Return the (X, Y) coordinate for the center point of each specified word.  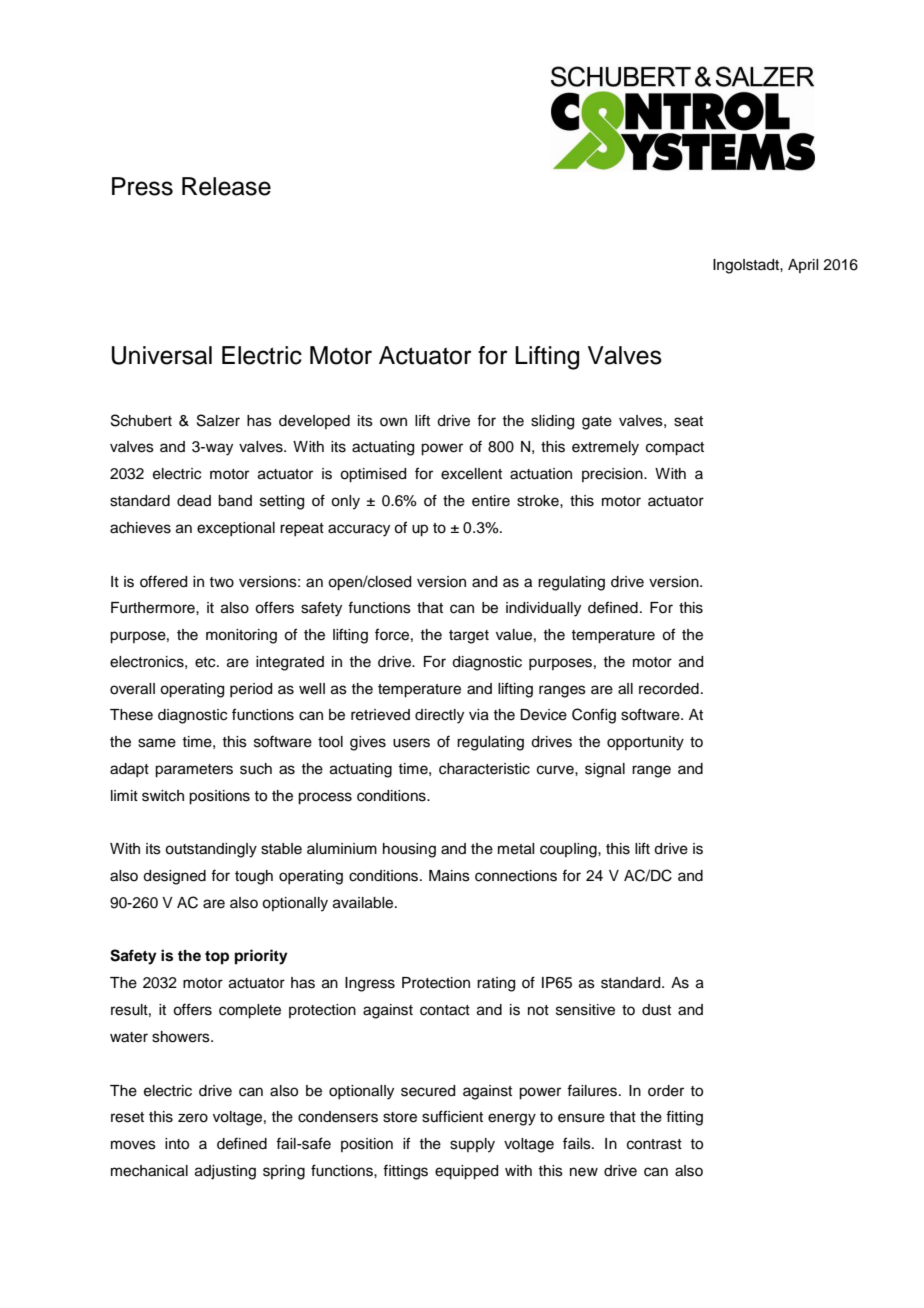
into (177, 1144)
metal (516, 849)
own (393, 421)
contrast (654, 1144)
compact (675, 449)
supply (472, 1145)
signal (605, 770)
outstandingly (211, 850)
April (803, 266)
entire (491, 501)
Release (226, 186)
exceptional (236, 529)
